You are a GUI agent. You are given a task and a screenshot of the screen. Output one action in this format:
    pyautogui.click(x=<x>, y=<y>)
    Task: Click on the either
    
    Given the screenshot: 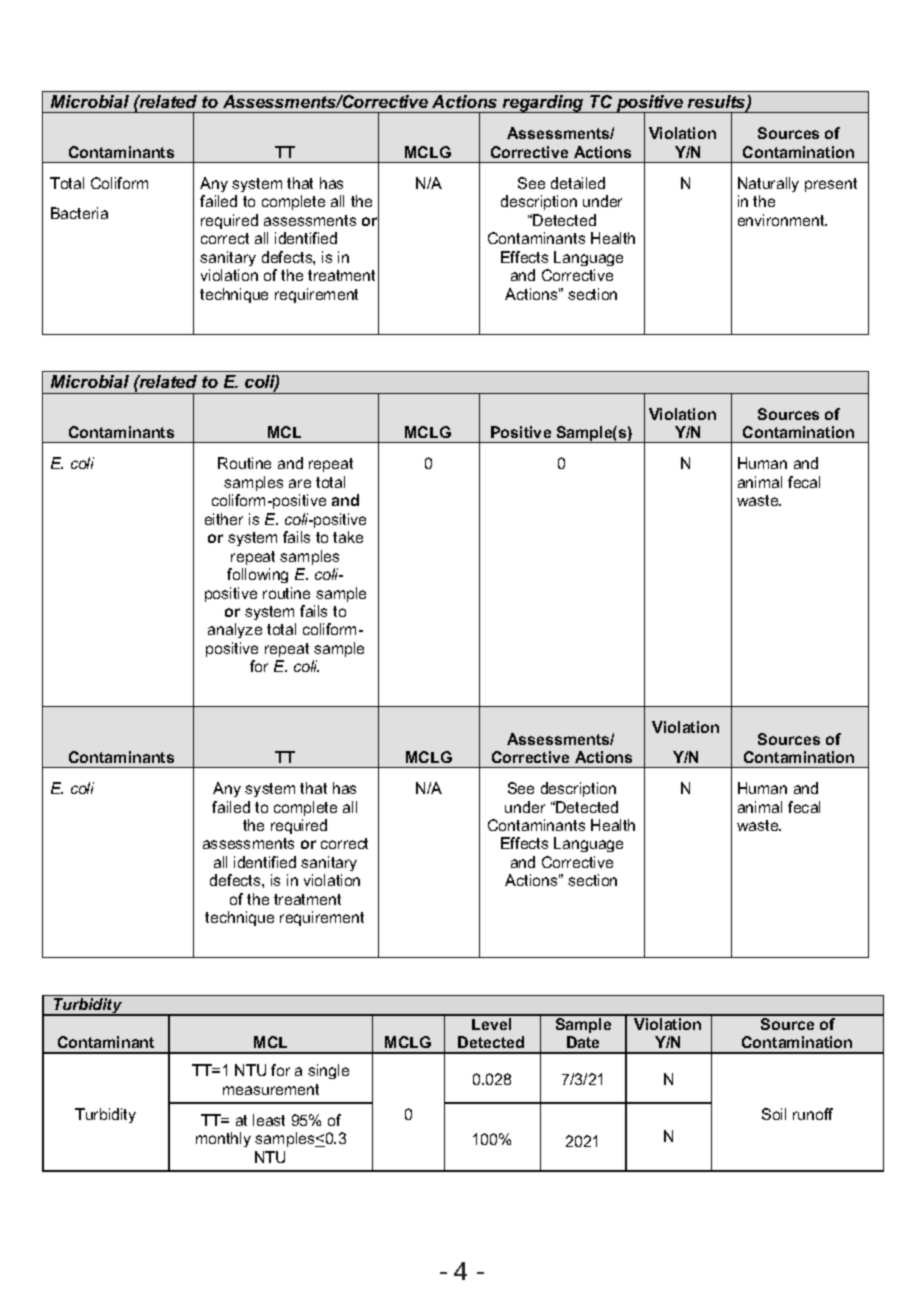 What is the action you would take?
    pyautogui.click(x=224, y=519)
